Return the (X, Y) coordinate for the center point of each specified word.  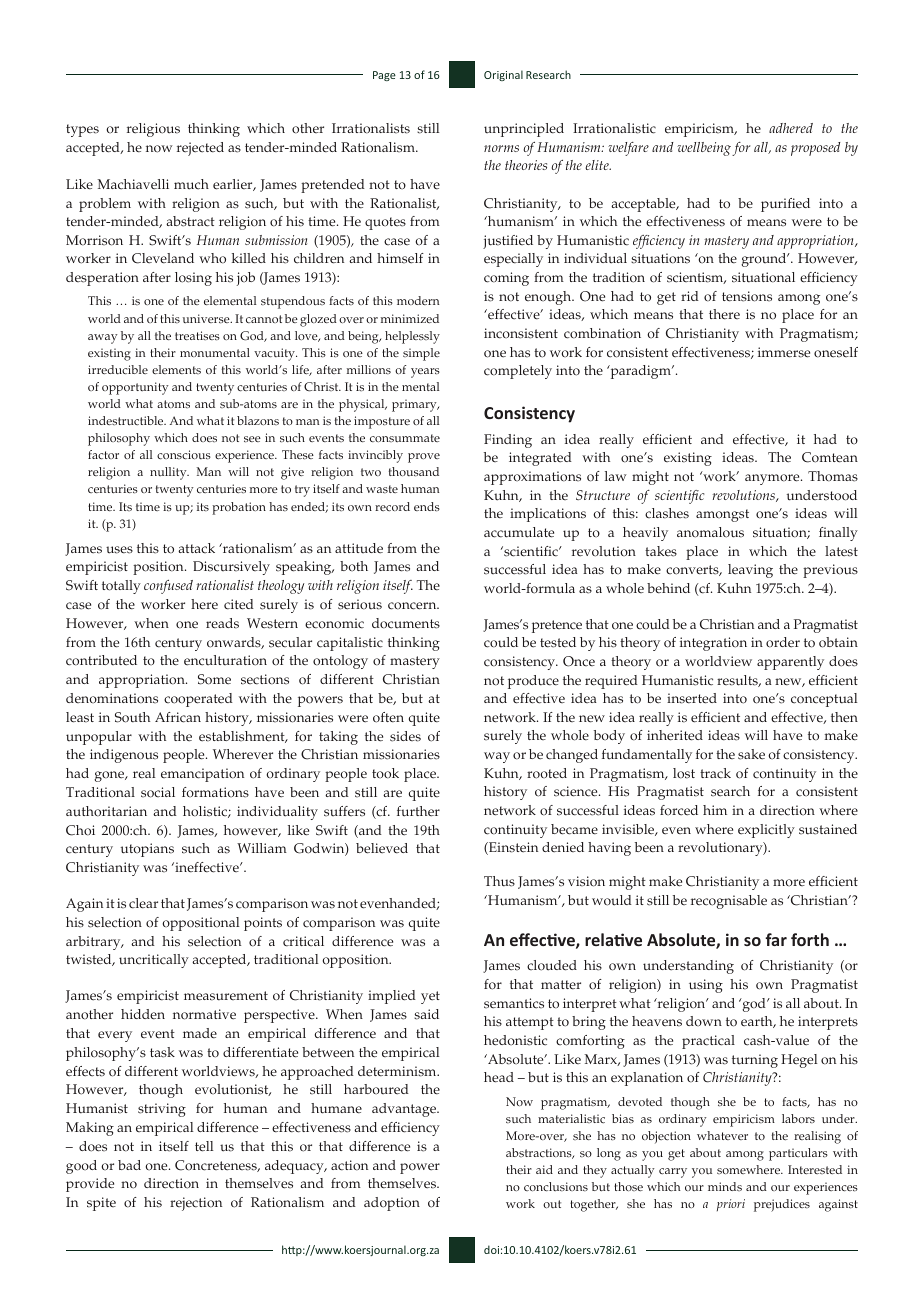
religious (153, 130)
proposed (816, 149)
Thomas (833, 476)
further (418, 811)
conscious (184, 455)
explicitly (766, 831)
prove (424, 458)
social (158, 792)
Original (503, 75)
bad (129, 1165)
